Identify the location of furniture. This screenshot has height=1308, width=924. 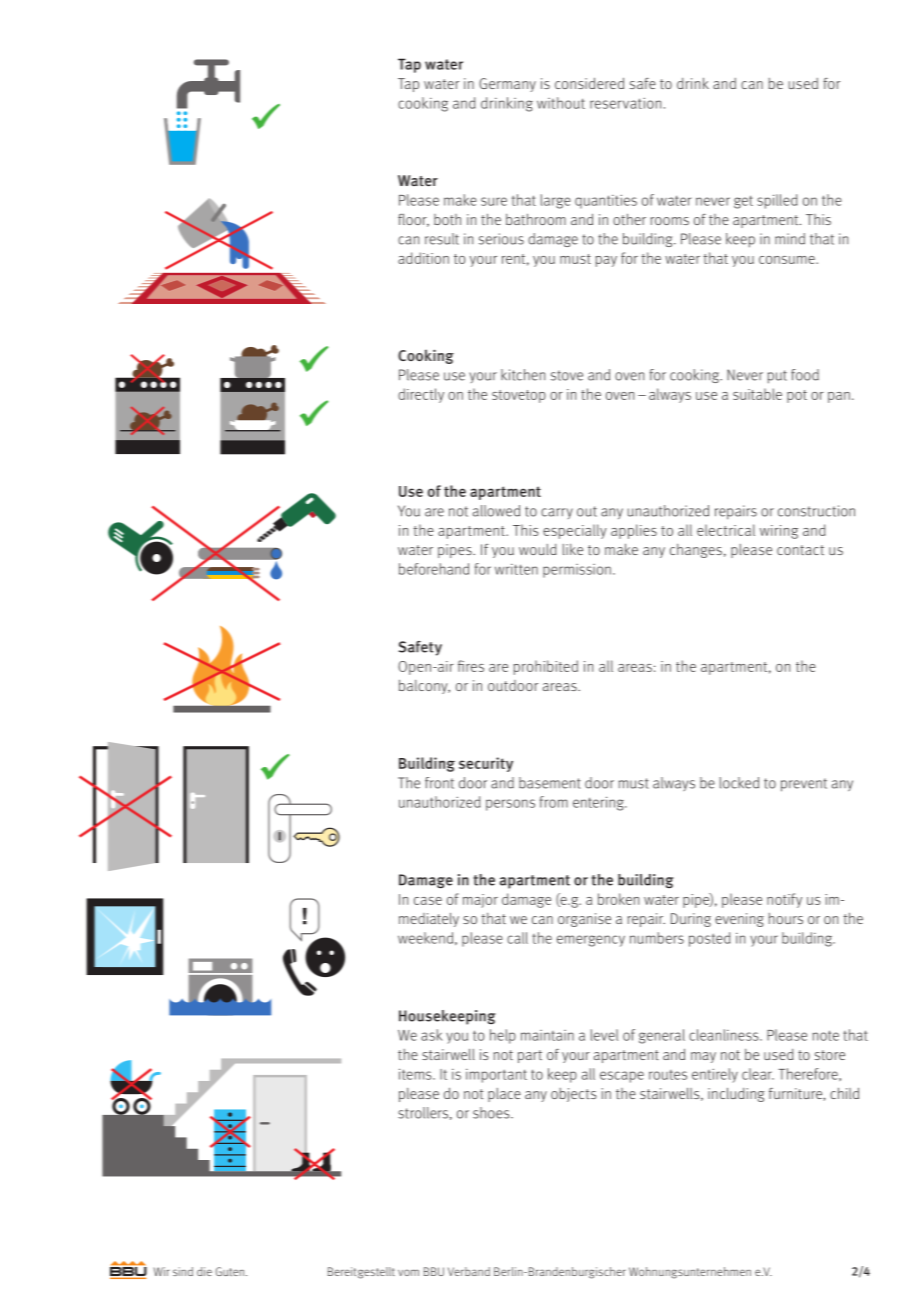
(796, 1094).
